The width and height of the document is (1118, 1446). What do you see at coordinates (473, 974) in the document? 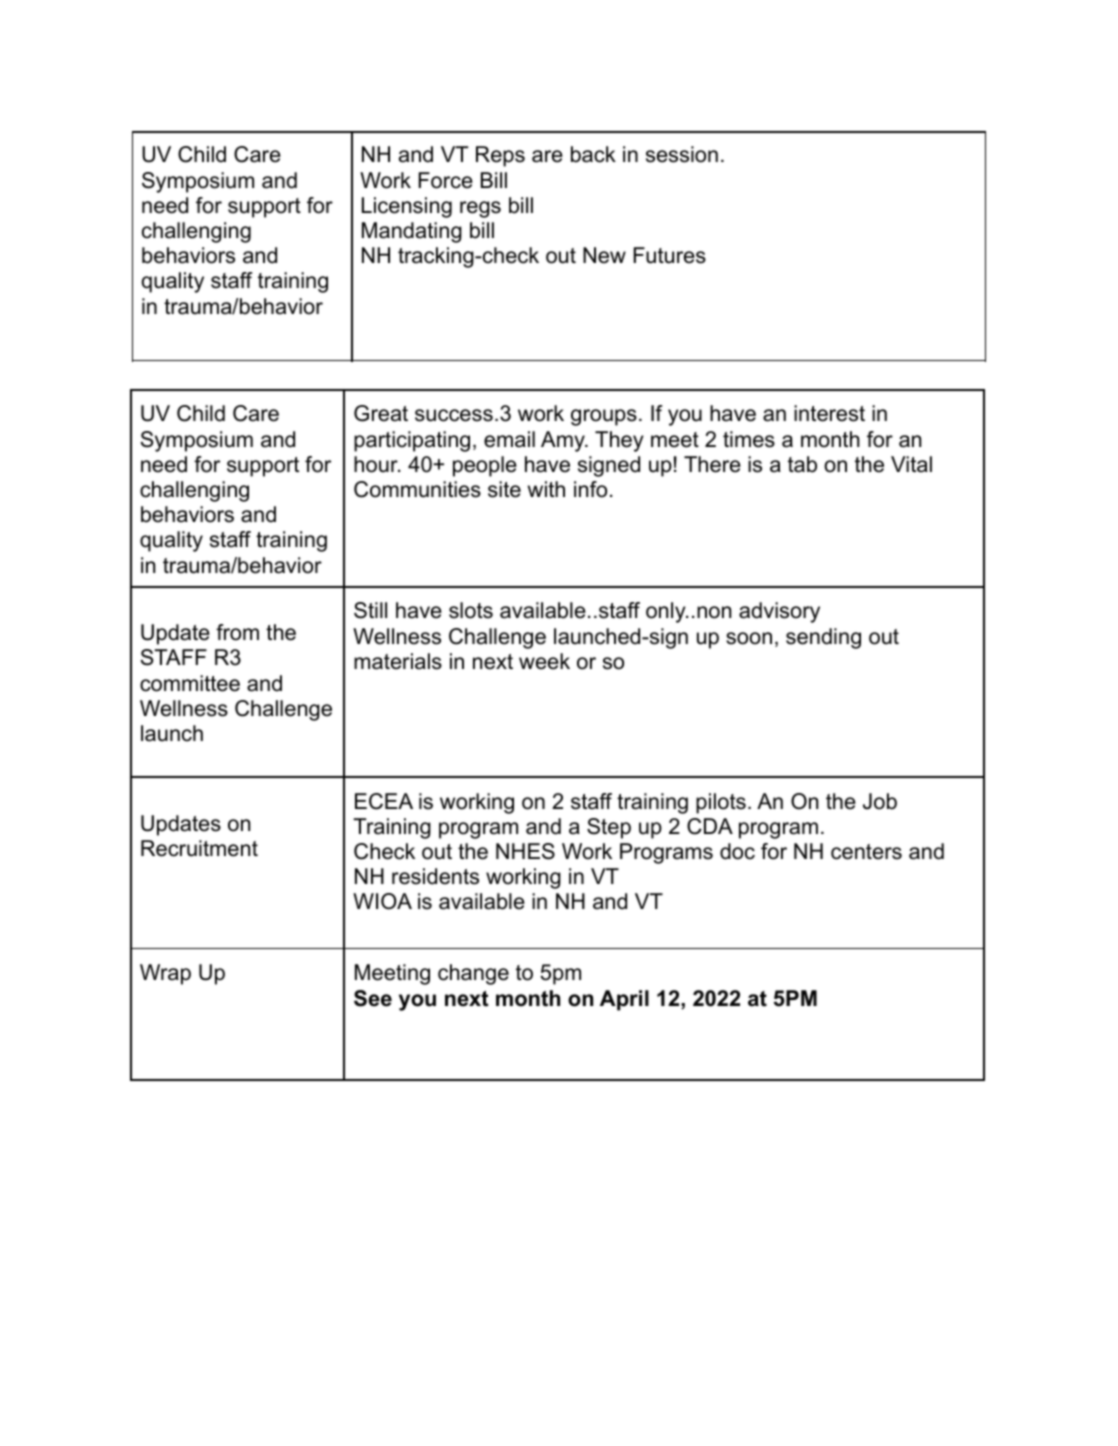
I see `change` at bounding box center [473, 974].
